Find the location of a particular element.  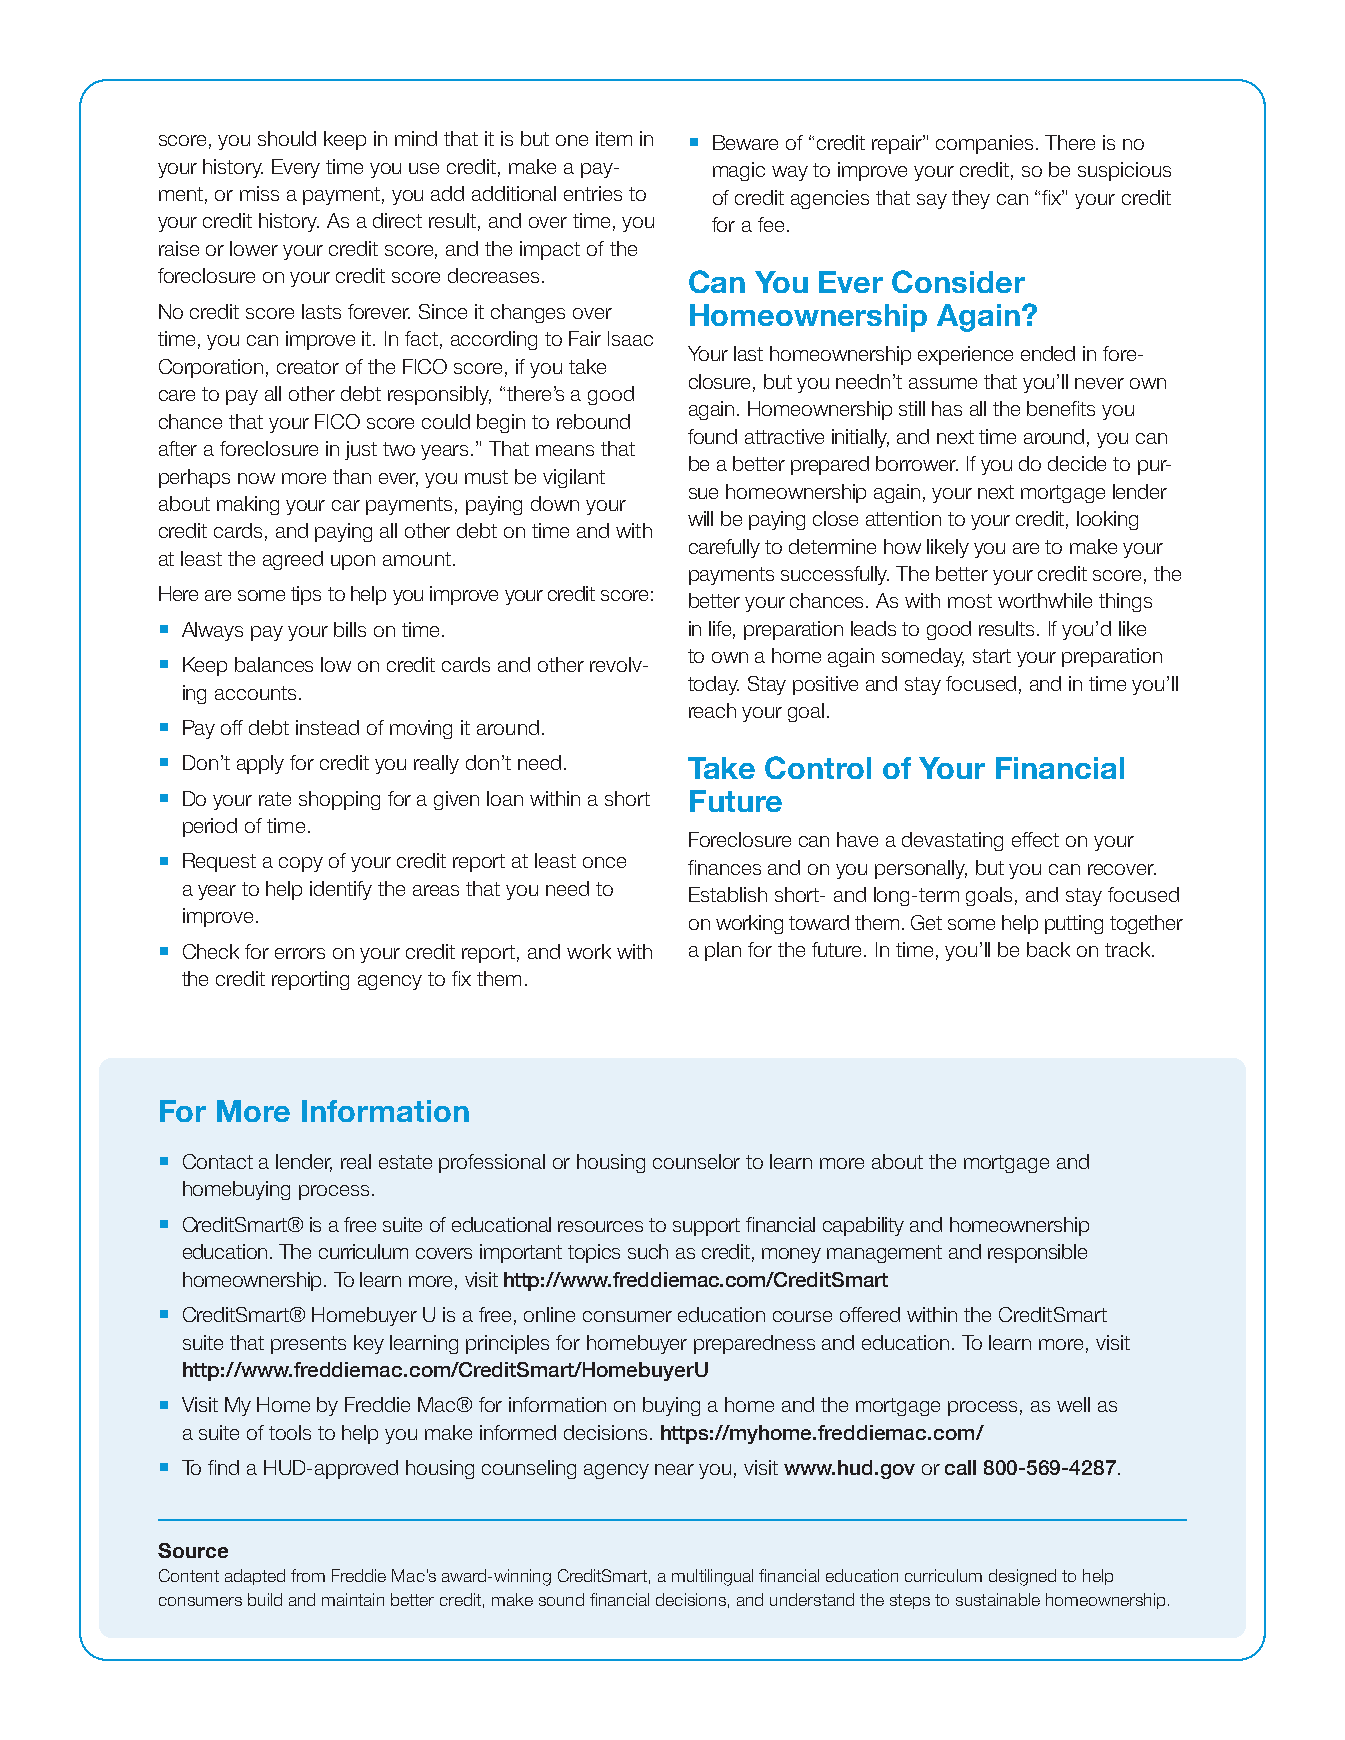

multilingual is located at coordinates (712, 1577).
